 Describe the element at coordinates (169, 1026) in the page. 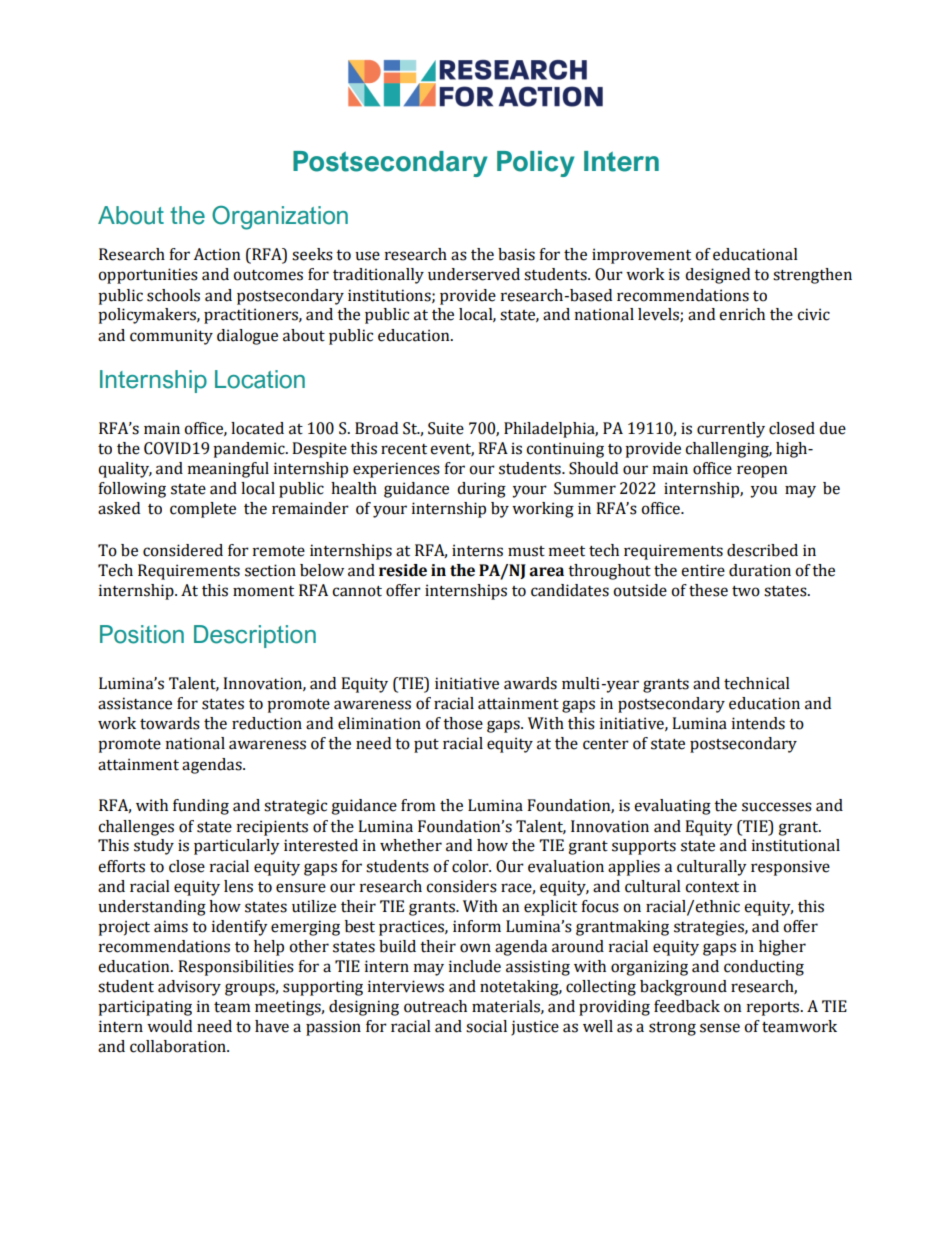

I see `would` at that location.
